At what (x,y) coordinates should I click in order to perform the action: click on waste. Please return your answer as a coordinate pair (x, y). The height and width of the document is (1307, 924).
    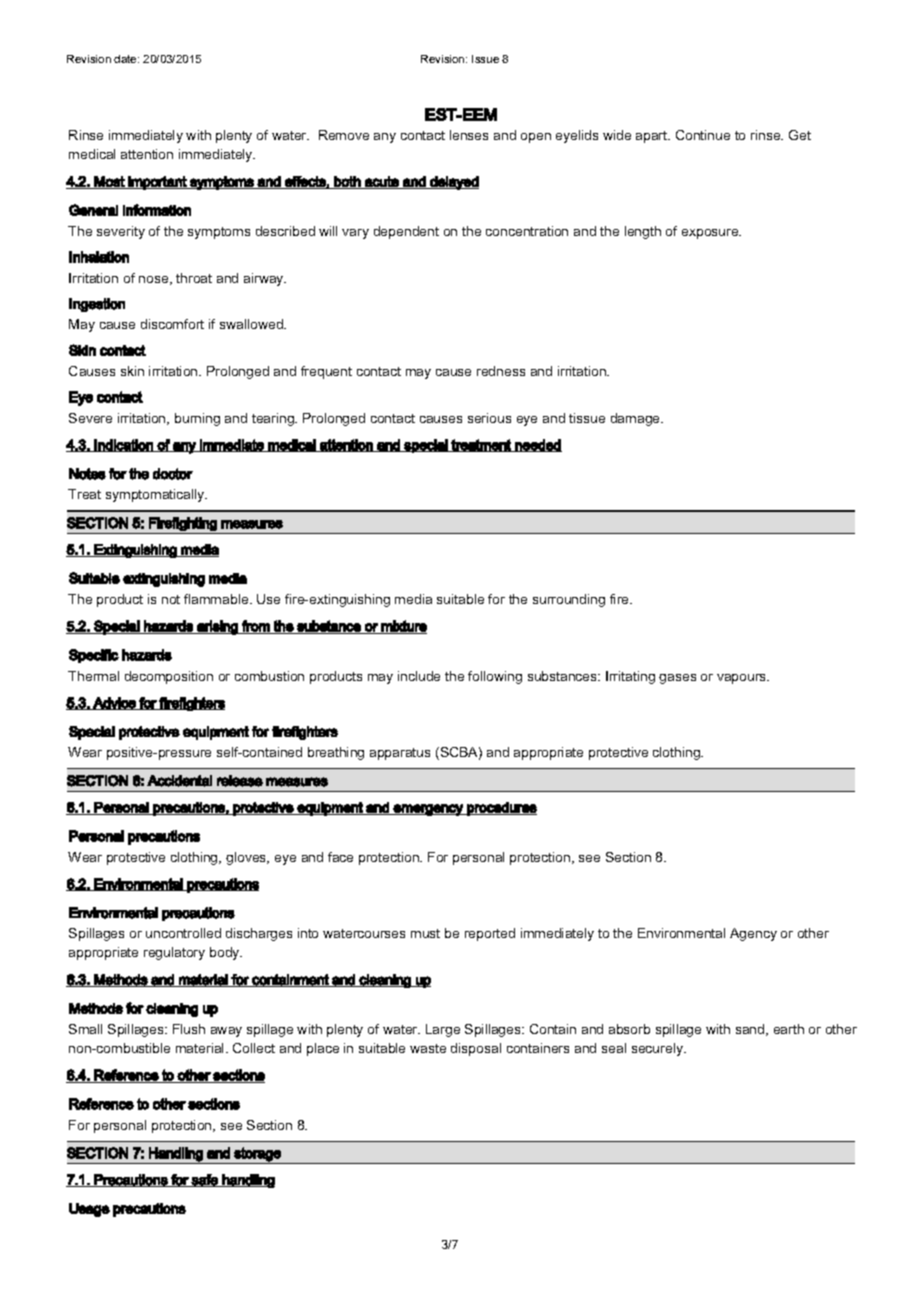
    Looking at the image, I should click on (428, 1048).
